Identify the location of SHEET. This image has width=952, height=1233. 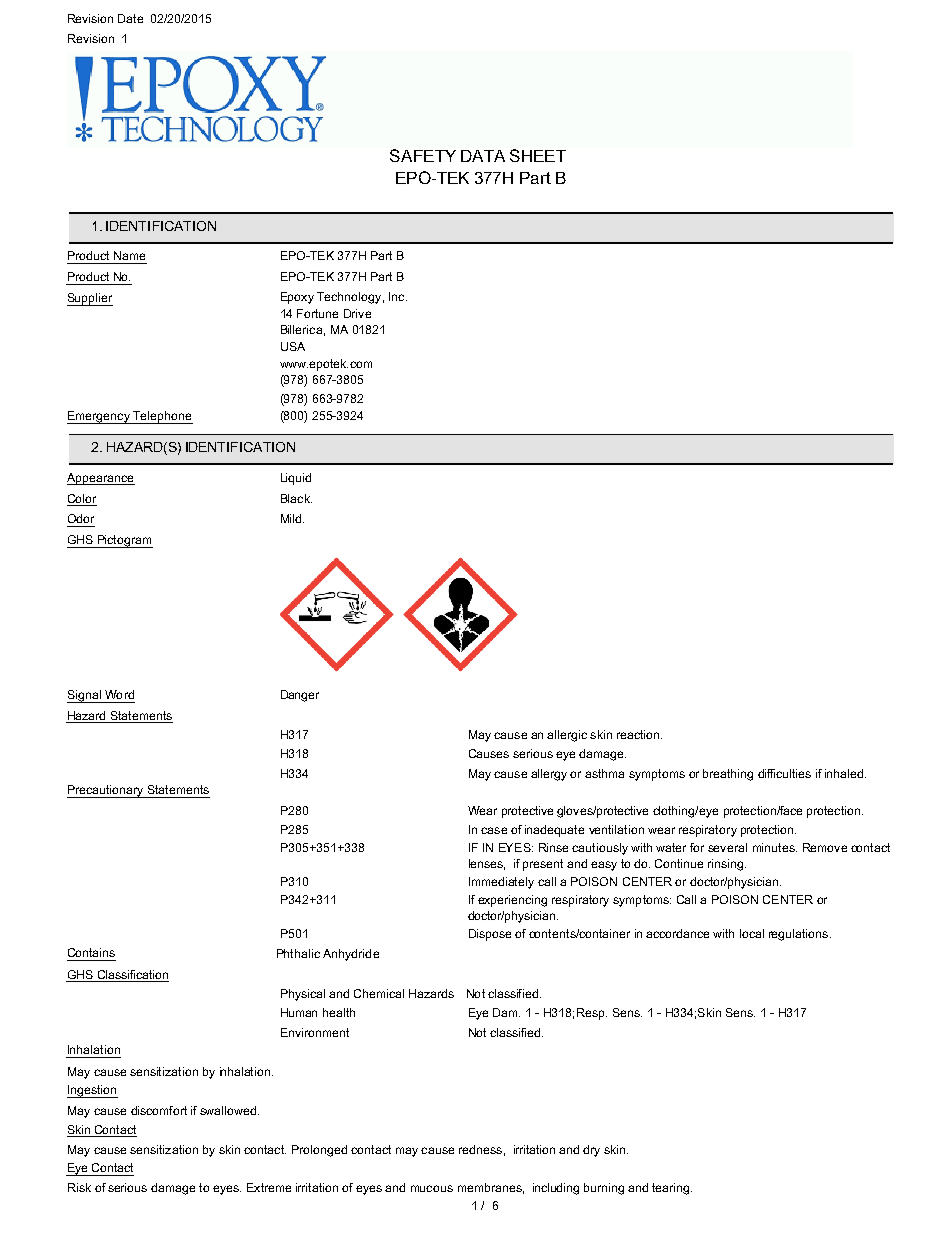
(538, 155).
